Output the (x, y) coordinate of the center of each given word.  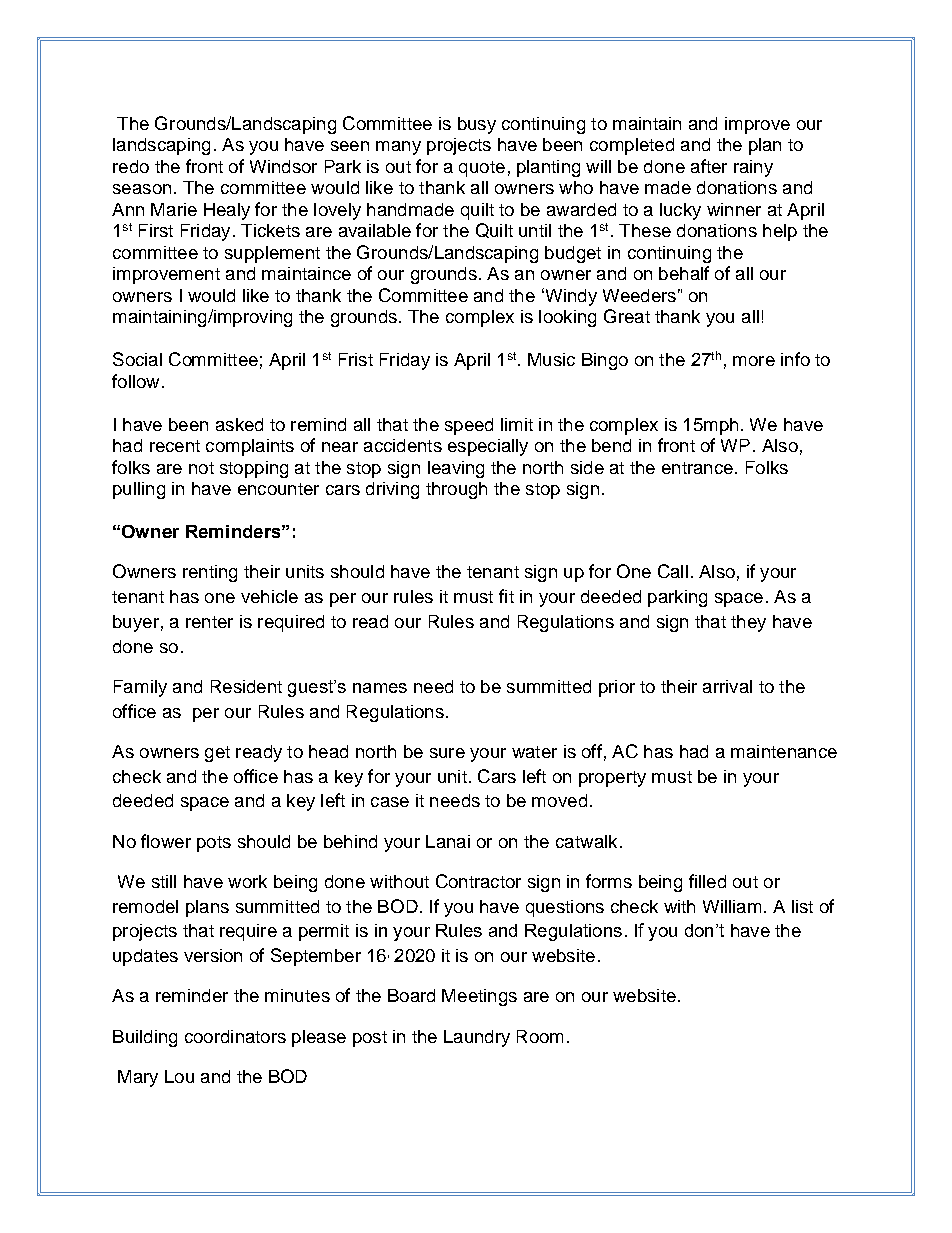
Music (551, 359)
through (456, 490)
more (754, 361)
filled (707, 881)
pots (214, 844)
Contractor (478, 881)
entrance (697, 468)
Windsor (283, 166)
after (709, 166)
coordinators (235, 1036)
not (201, 468)
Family (140, 688)
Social (137, 359)
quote (482, 169)
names (380, 688)
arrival (727, 686)
